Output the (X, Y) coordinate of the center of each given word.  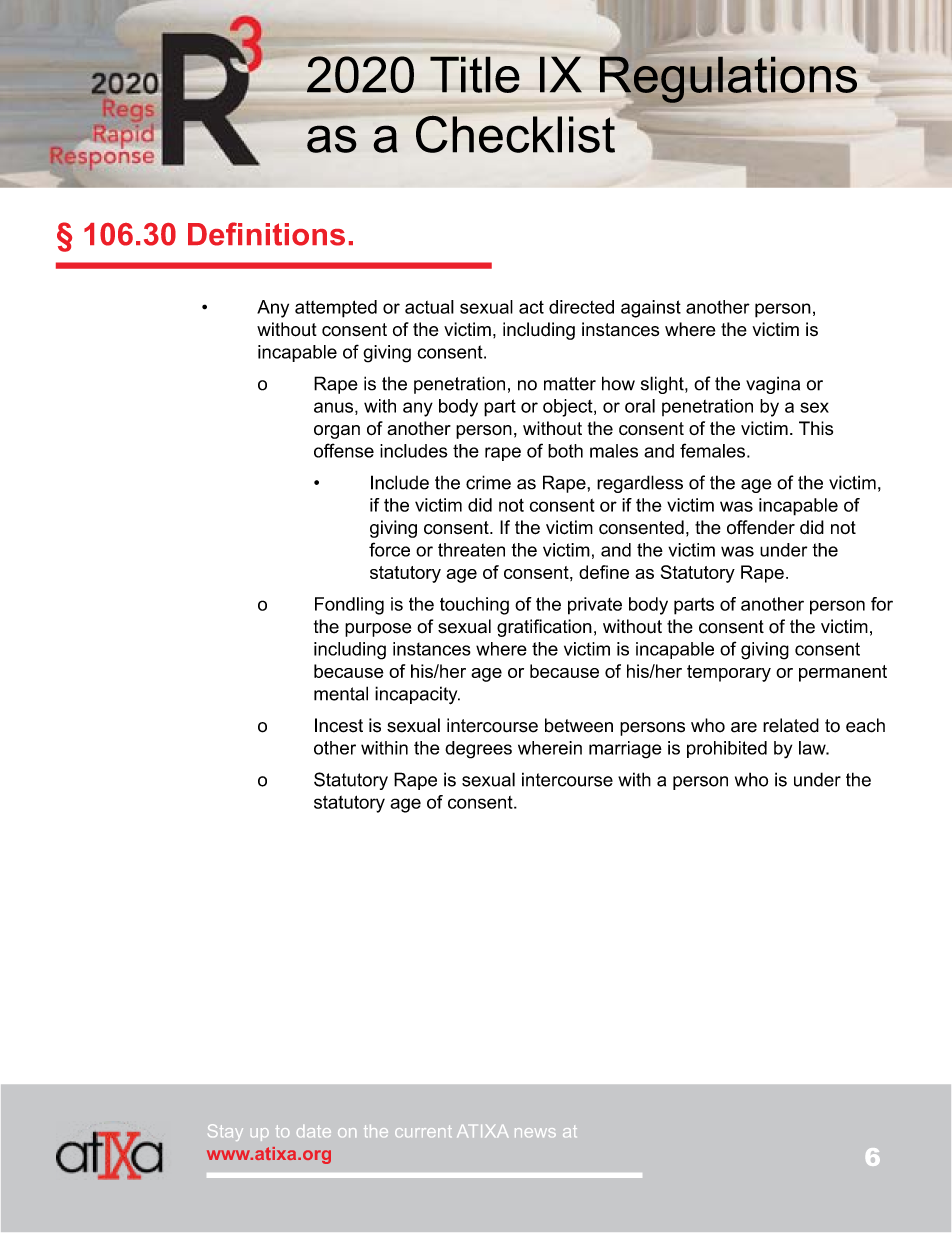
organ (337, 432)
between (579, 725)
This (816, 428)
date (314, 1131)
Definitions (266, 234)
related (791, 725)
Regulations (728, 79)
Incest (339, 725)
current (423, 1131)
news (535, 1132)
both (565, 451)
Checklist (517, 133)
